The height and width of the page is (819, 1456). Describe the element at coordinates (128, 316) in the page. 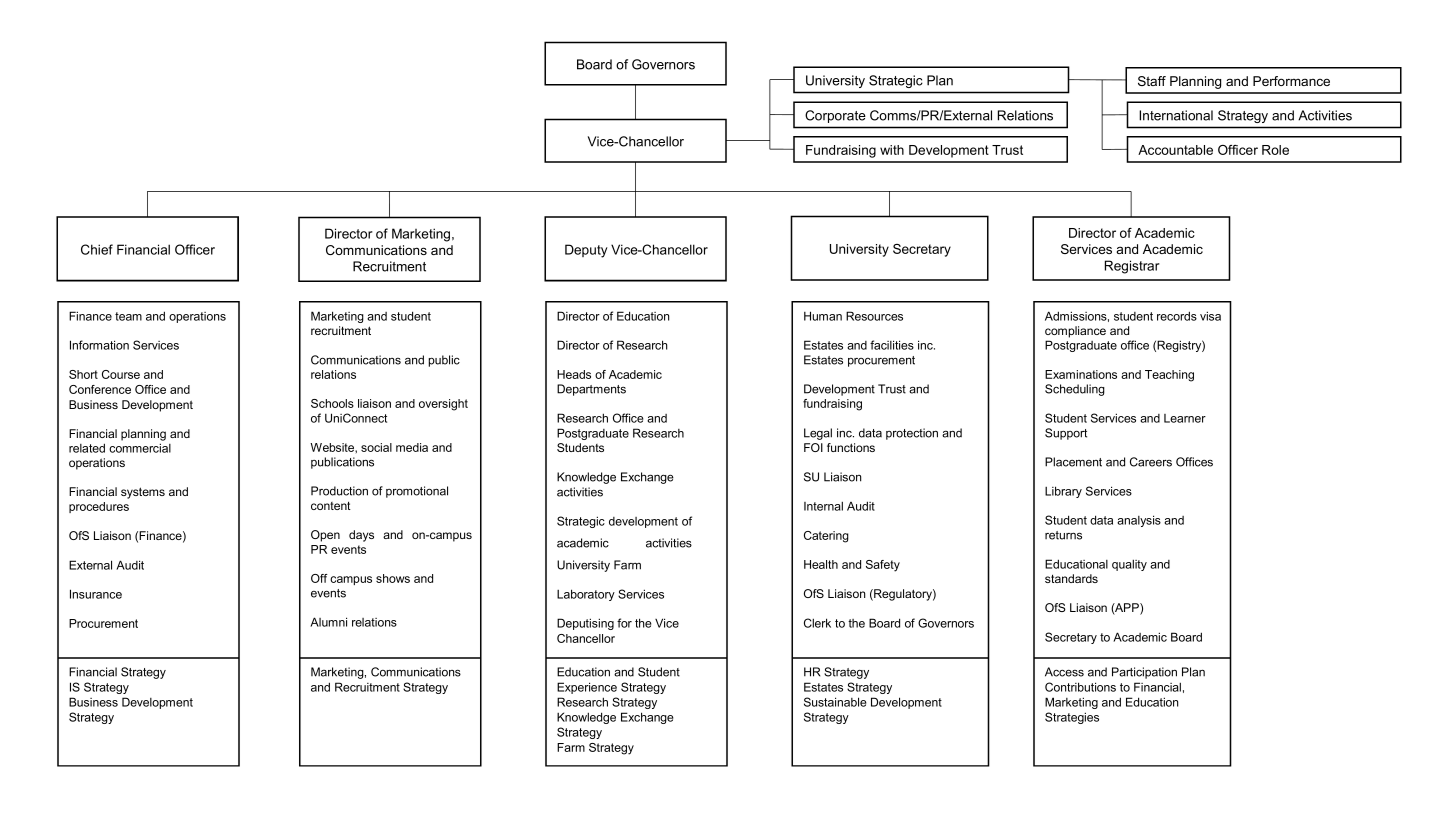

I see `team` at that location.
